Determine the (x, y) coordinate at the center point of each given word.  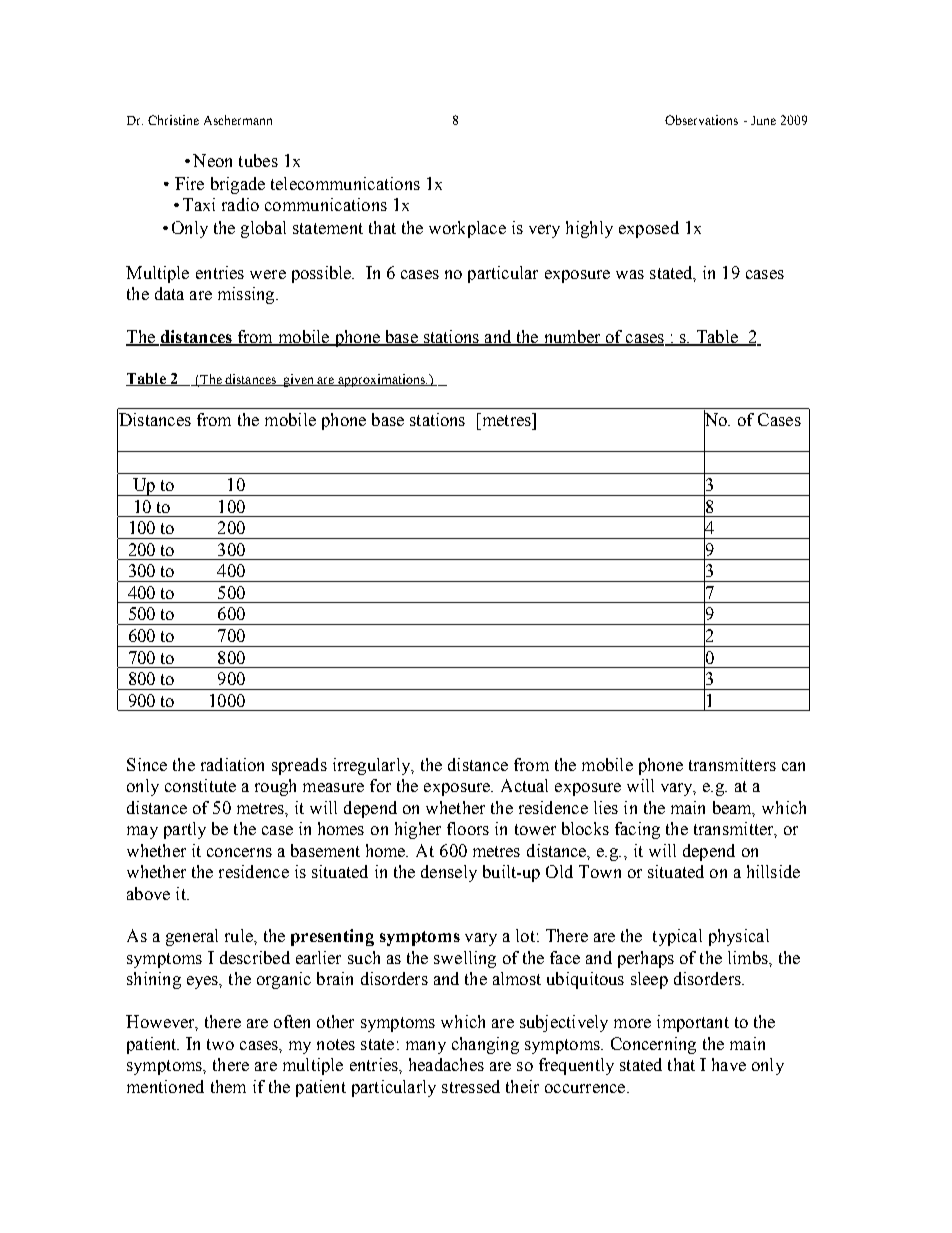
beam (734, 809)
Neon (212, 160)
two (220, 1044)
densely (449, 873)
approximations (382, 380)
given (299, 380)
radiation (232, 764)
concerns (239, 852)
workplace (467, 229)
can (793, 766)
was (630, 274)
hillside (773, 871)
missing (247, 295)
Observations (701, 120)
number (572, 338)
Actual (524, 785)
